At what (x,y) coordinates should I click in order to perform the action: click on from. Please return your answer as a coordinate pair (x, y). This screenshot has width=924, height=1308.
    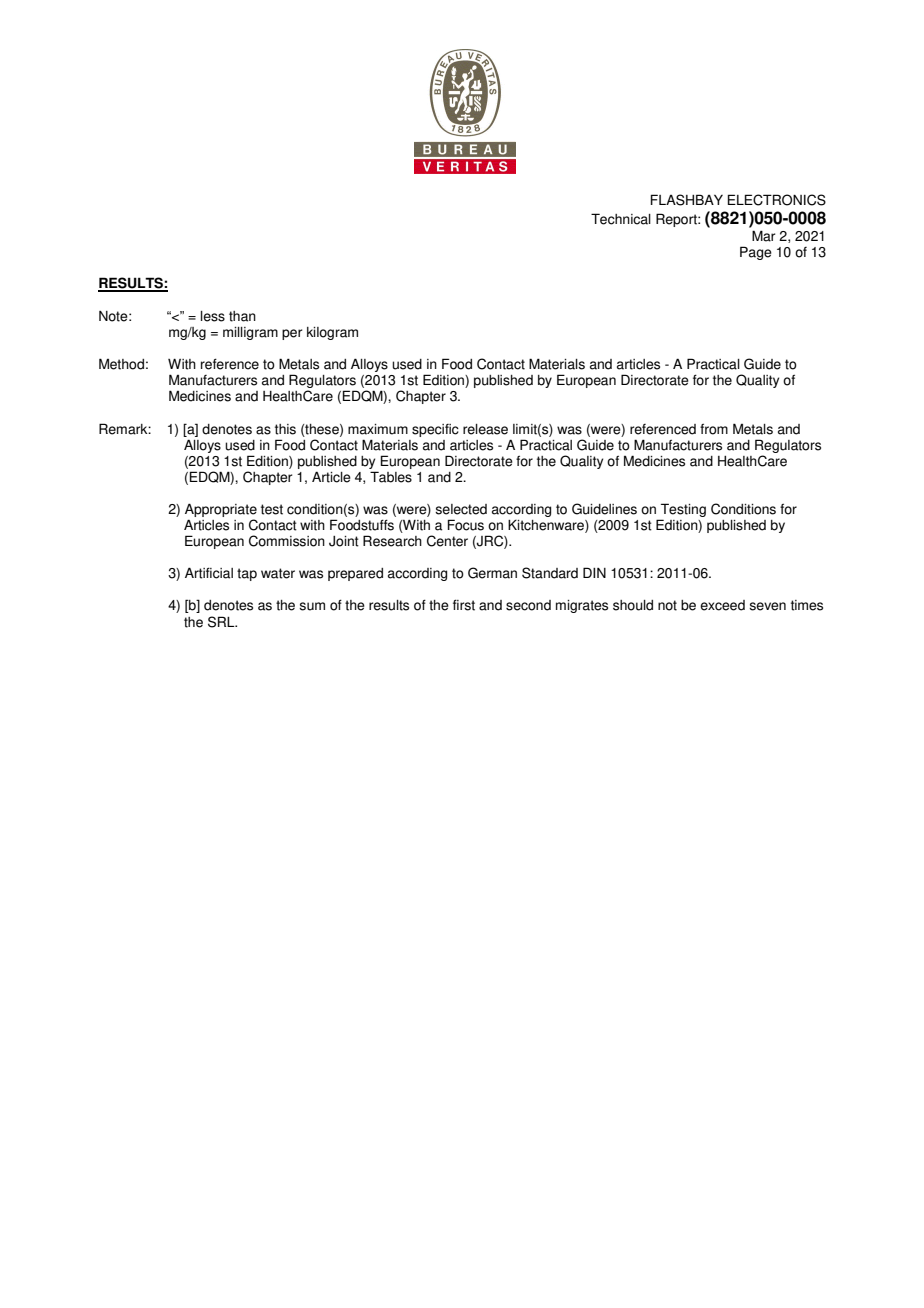
    Looking at the image, I should click on (714, 429).
